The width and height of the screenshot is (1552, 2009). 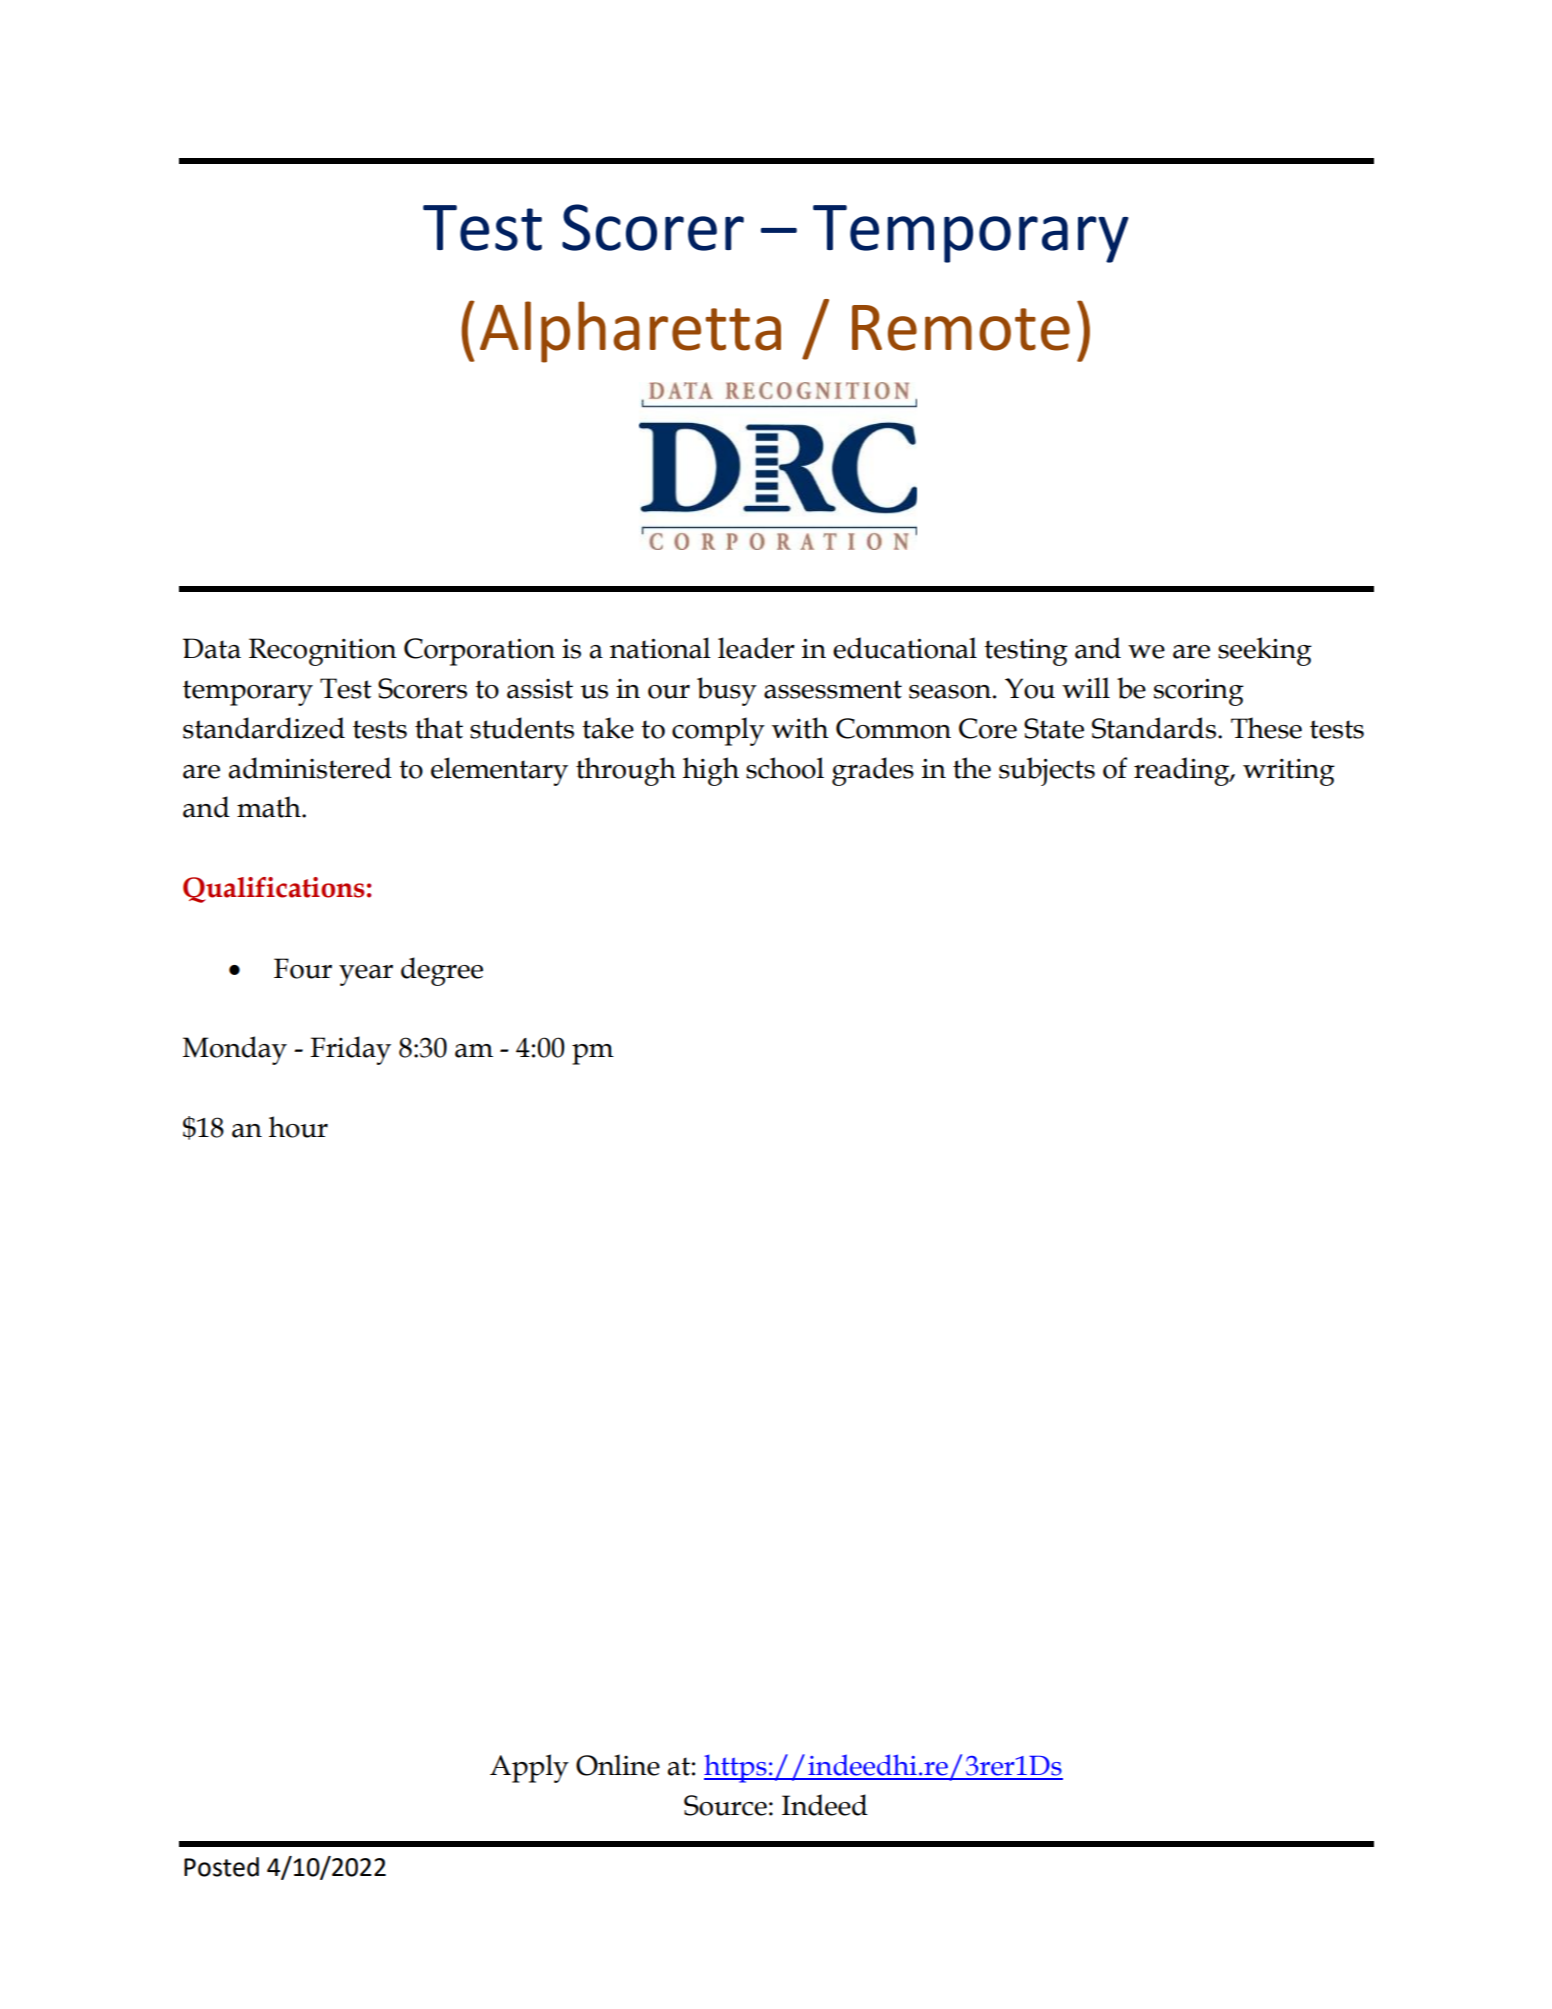 I want to click on Source, so click(x=725, y=1805).
